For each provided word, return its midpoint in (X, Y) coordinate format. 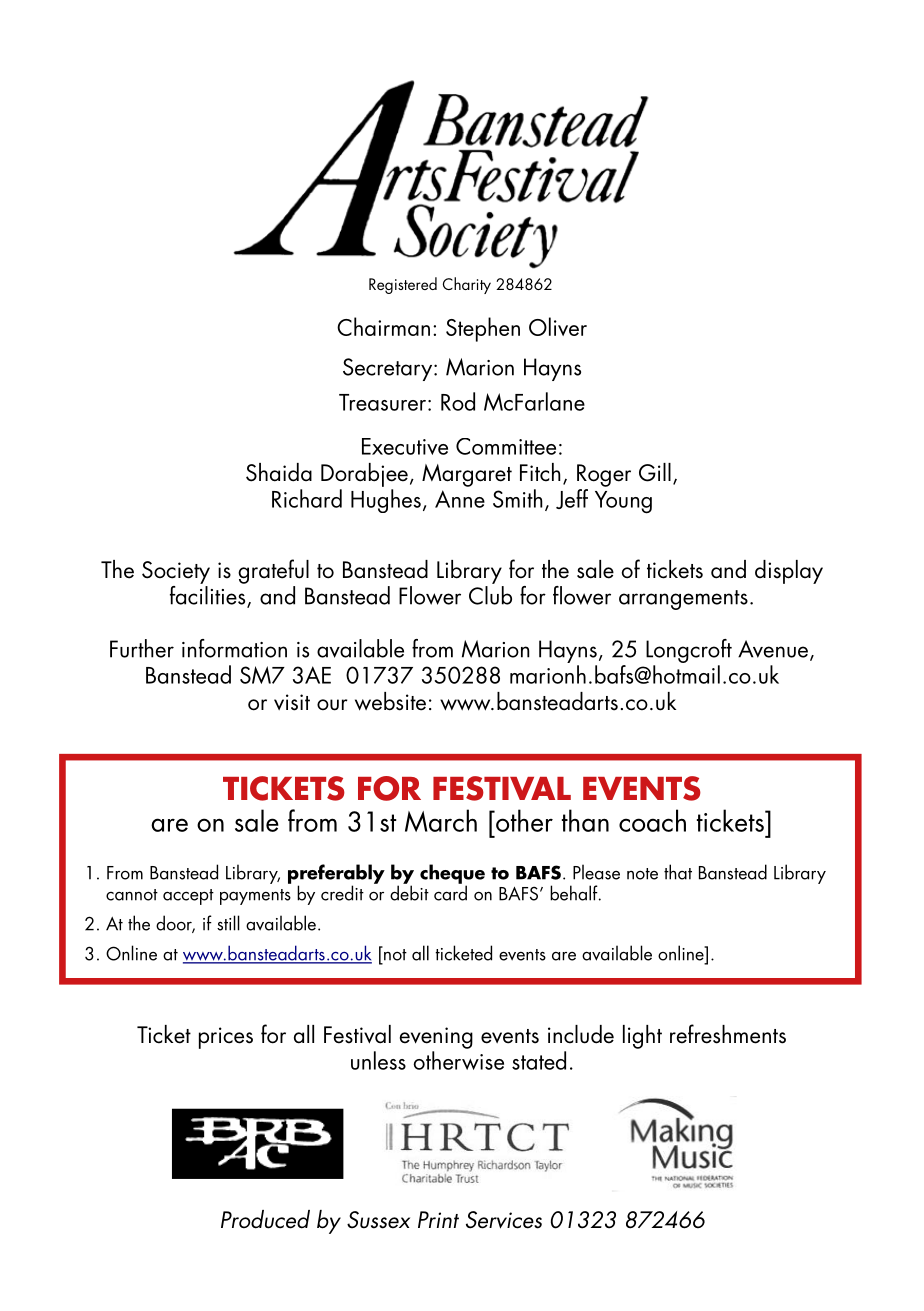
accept (188, 897)
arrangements (683, 600)
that (678, 872)
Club (490, 595)
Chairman (383, 326)
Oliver (558, 326)
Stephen (483, 329)
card (450, 892)
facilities (209, 595)
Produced (265, 1219)
